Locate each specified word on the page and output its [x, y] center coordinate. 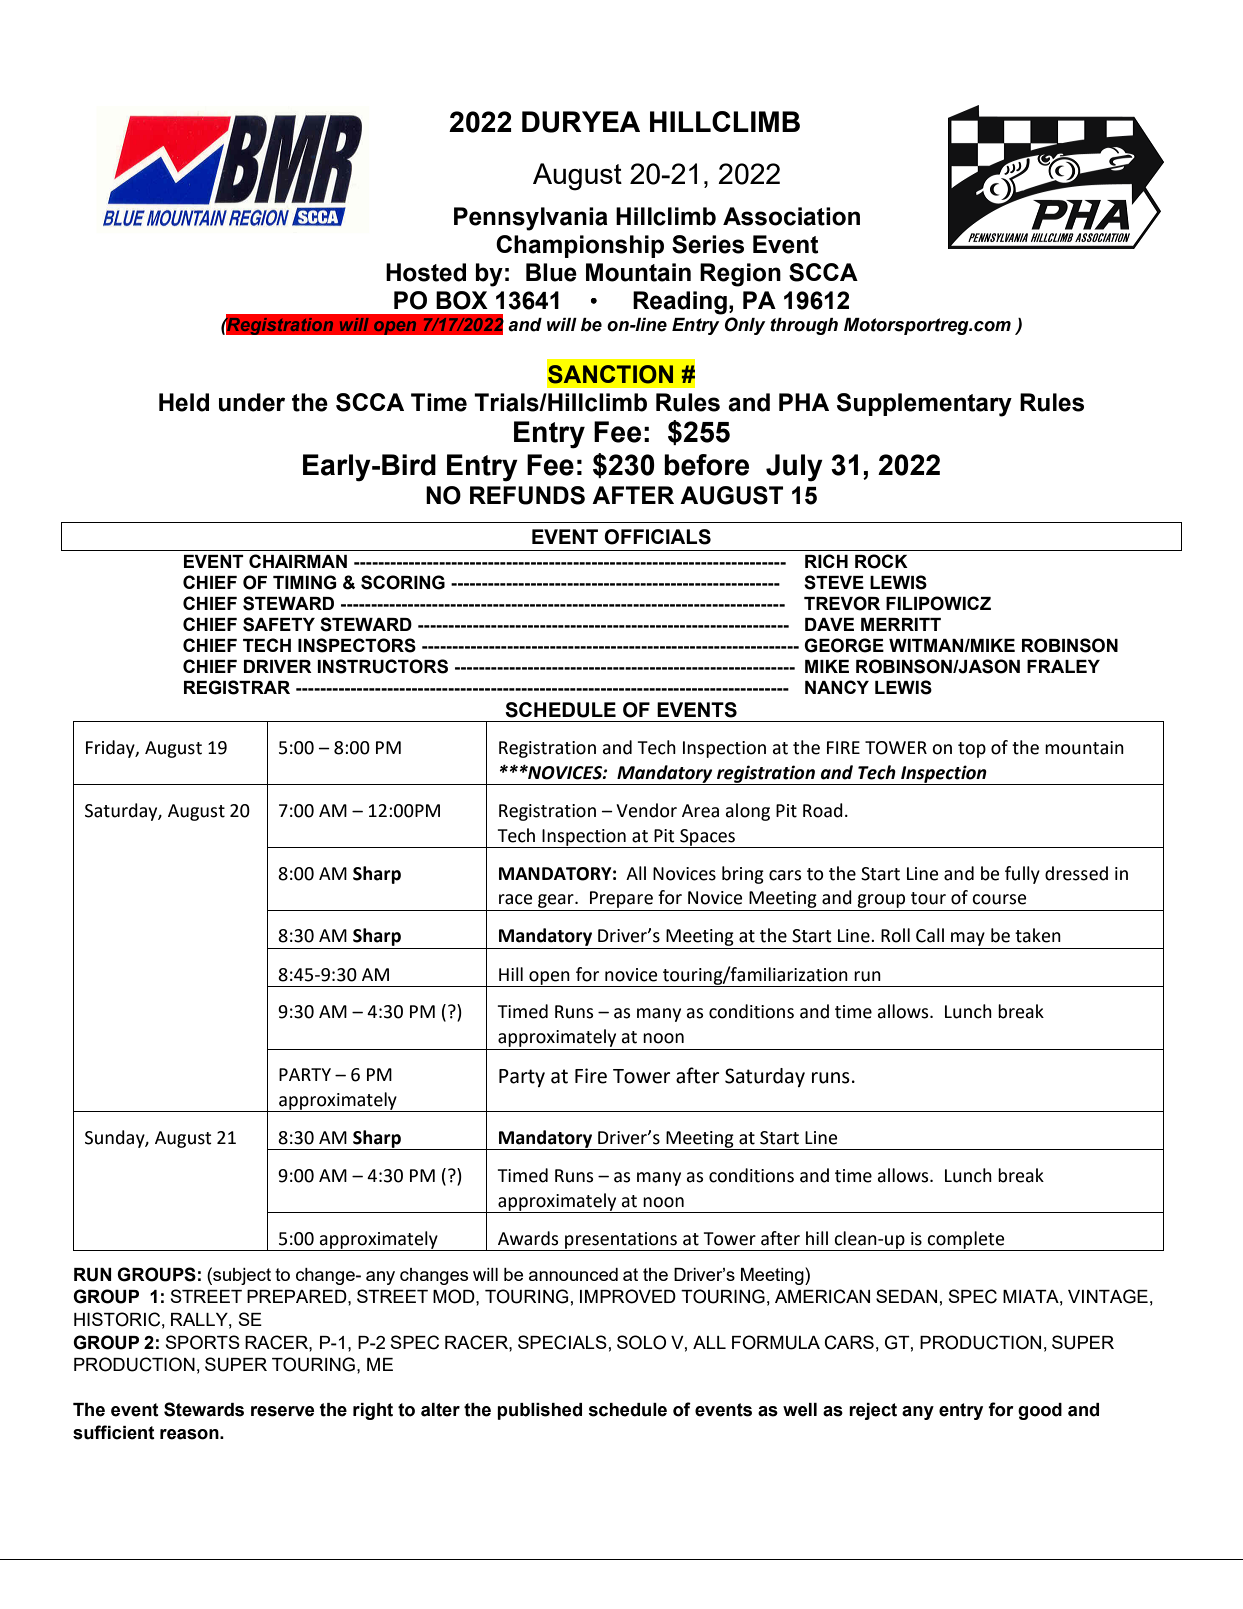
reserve [283, 1411]
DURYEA [581, 122]
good [1040, 1411]
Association [791, 216]
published [539, 1411]
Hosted [426, 272]
